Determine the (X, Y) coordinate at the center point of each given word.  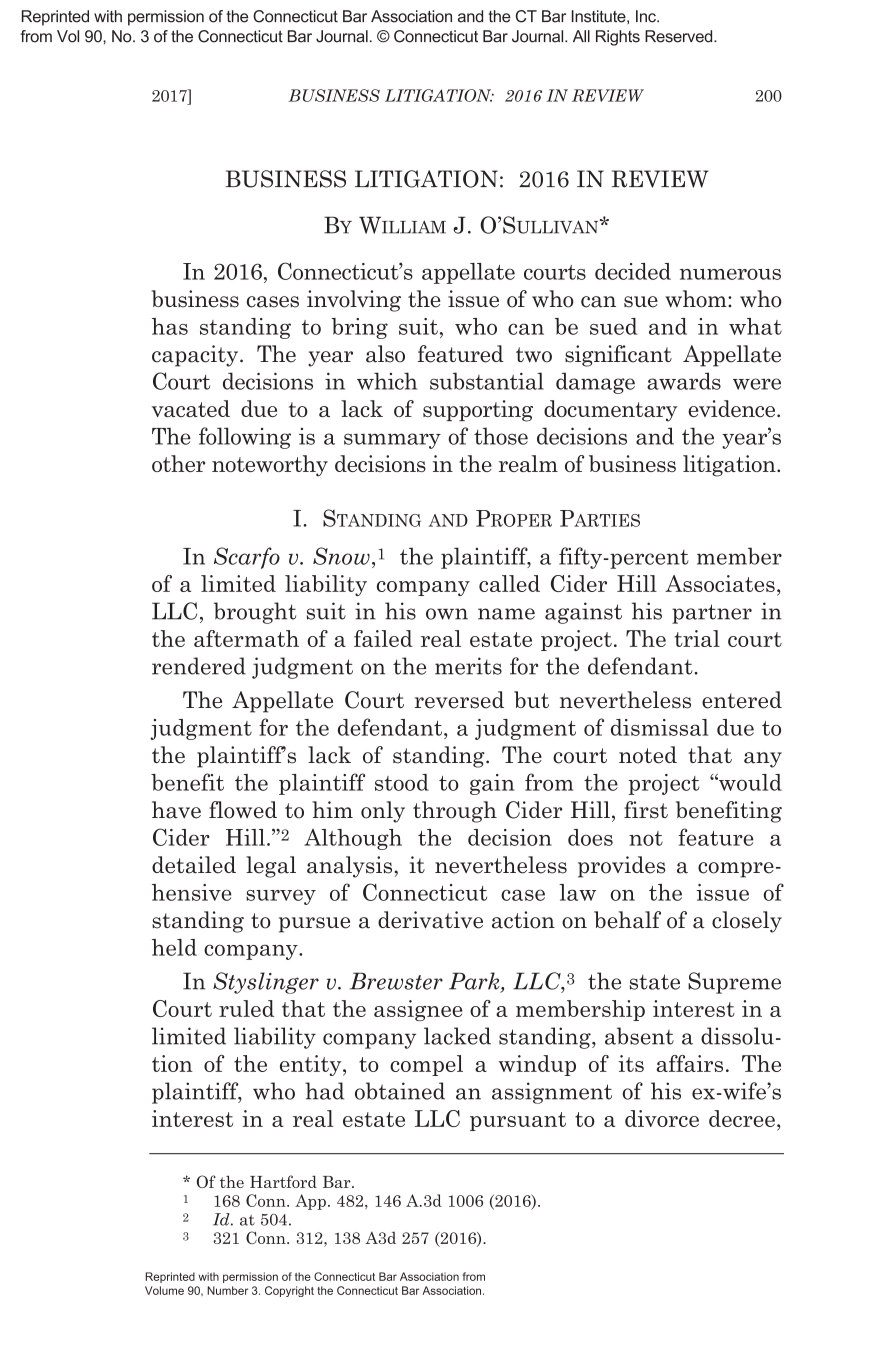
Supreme (734, 983)
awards (684, 381)
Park (475, 982)
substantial (487, 381)
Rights (618, 38)
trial (697, 638)
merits (468, 666)
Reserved (680, 36)
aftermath (246, 638)
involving (354, 301)
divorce (662, 1118)
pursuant (518, 1121)
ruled (246, 1008)
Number (227, 1290)
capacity (196, 356)
